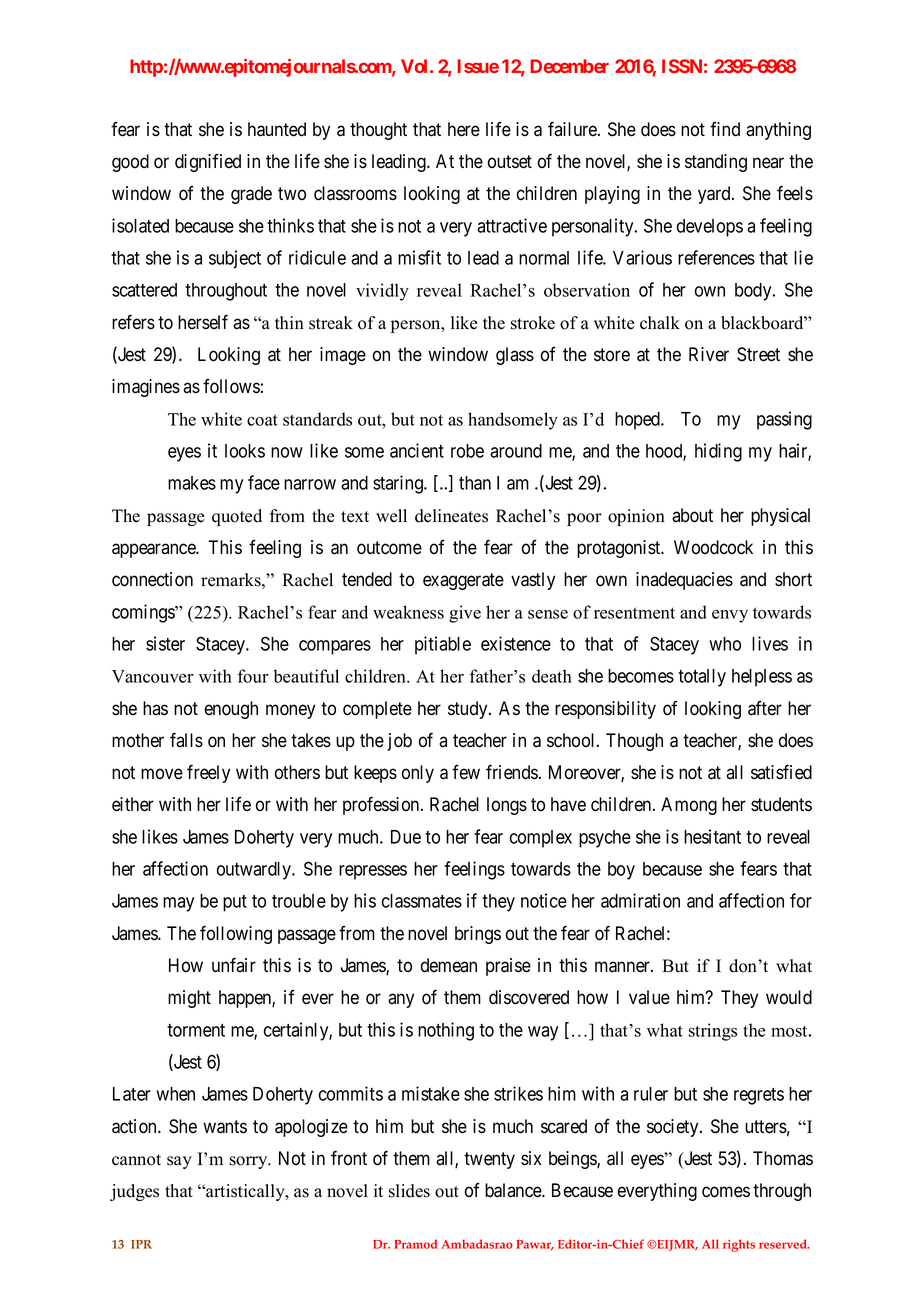 The width and height of the screenshot is (924, 1308). I want to click on follows, so click(231, 386).
